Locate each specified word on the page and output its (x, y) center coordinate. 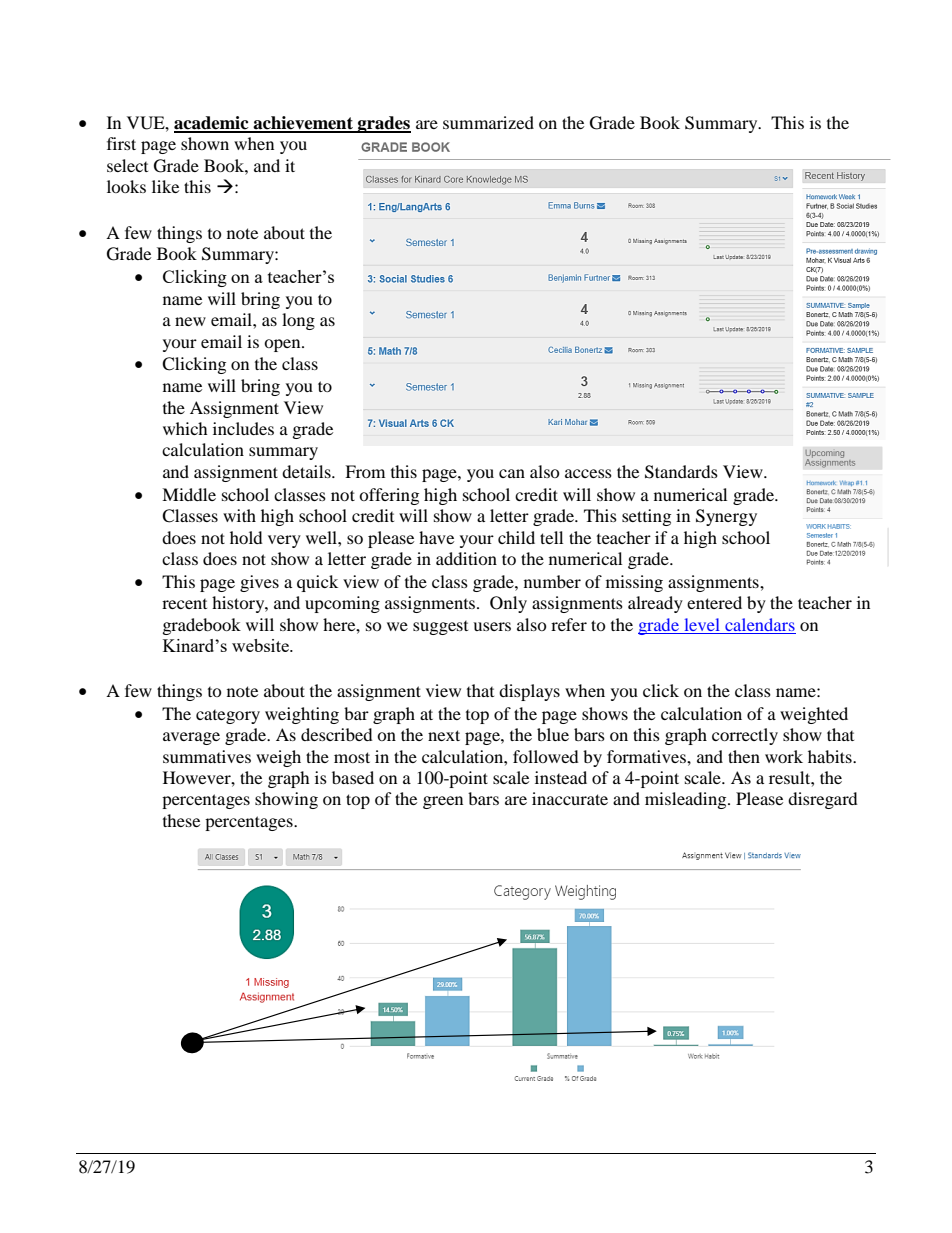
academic (212, 124)
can (512, 473)
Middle (189, 494)
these (181, 820)
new (190, 321)
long (298, 321)
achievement (303, 124)
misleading (687, 800)
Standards (681, 472)
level (702, 626)
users (492, 626)
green (443, 802)
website (261, 645)
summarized (488, 122)
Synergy (726, 517)
